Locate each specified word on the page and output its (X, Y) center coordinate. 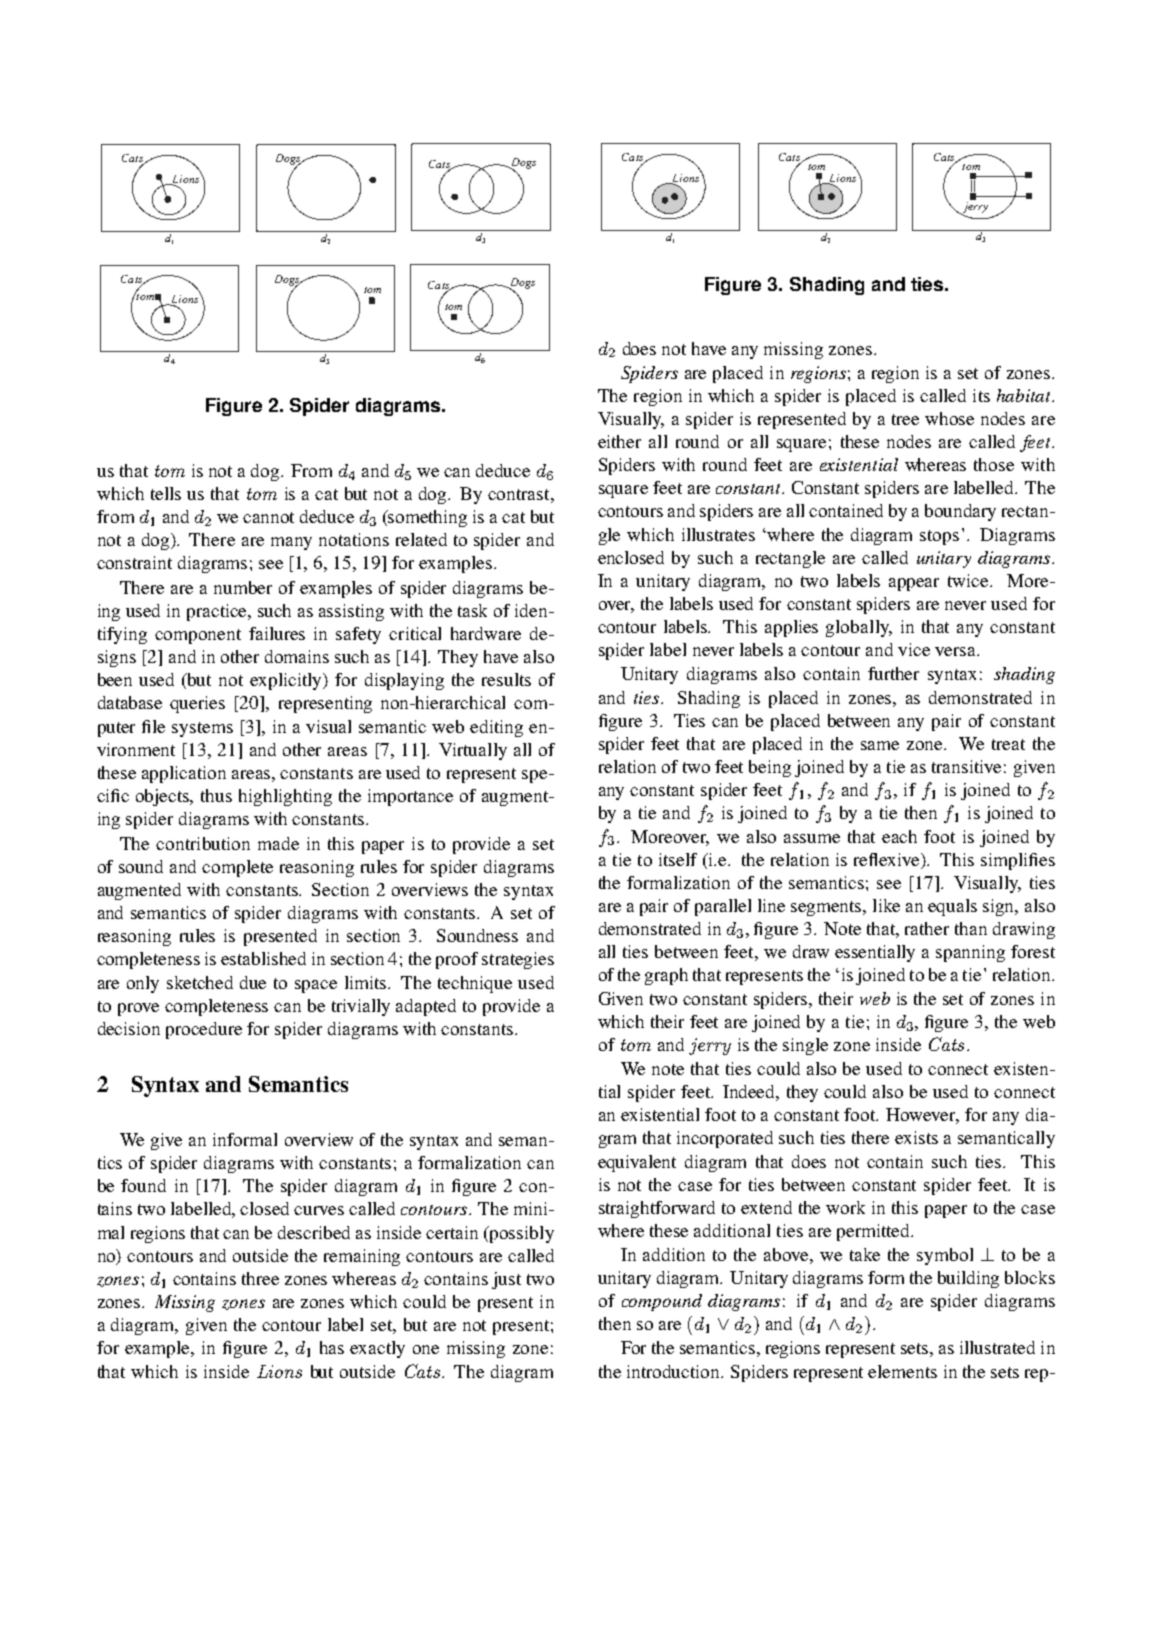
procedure (204, 1030)
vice (914, 649)
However (922, 1116)
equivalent (637, 1163)
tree (905, 419)
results (506, 679)
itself (678, 859)
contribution (203, 843)
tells (166, 493)
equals (952, 907)
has (332, 1347)
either (619, 441)
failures (277, 633)
